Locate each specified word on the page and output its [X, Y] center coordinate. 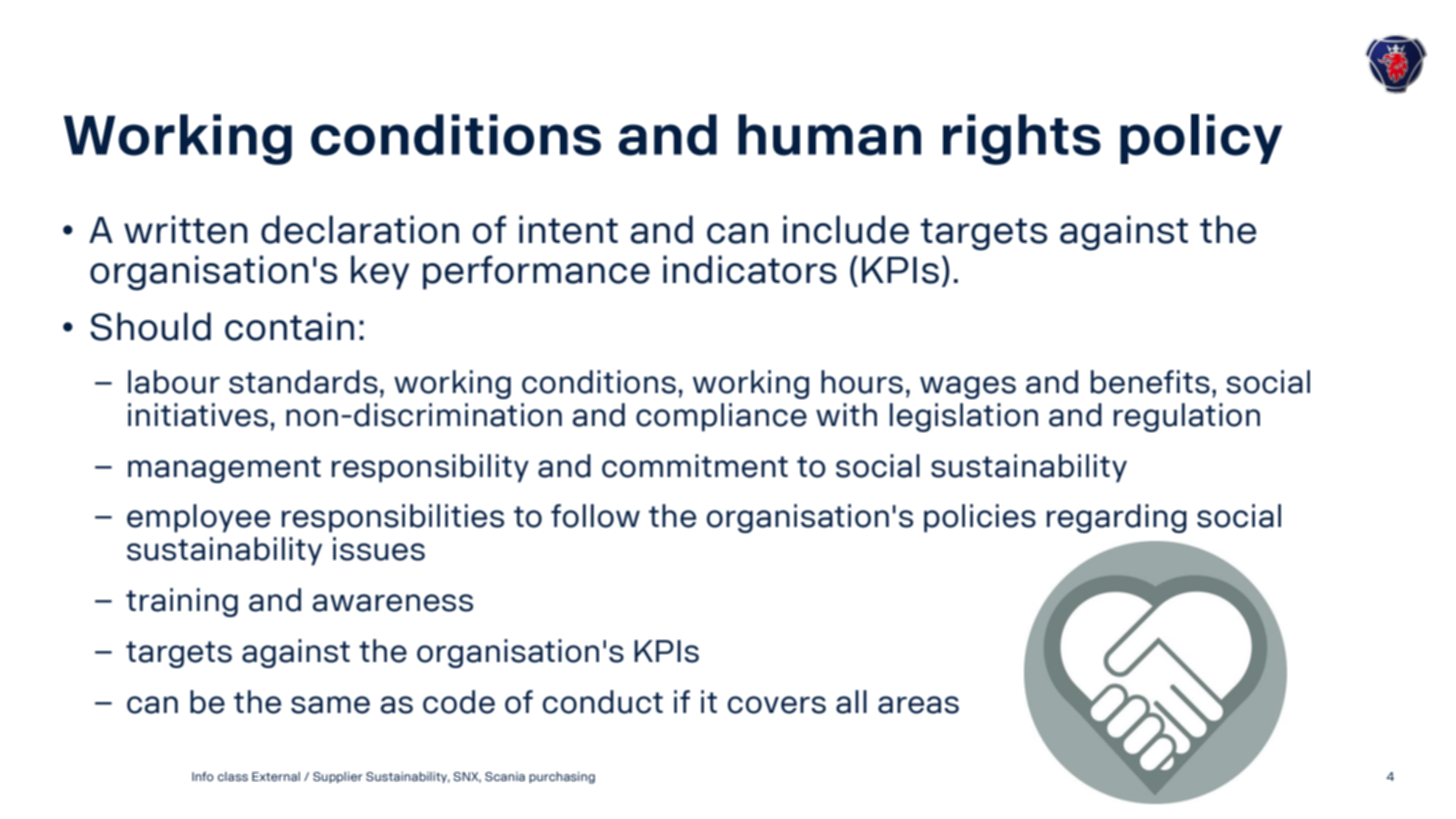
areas [918, 705]
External [276, 776]
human [829, 135]
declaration [360, 229]
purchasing [562, 778]
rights [1022, 139]
